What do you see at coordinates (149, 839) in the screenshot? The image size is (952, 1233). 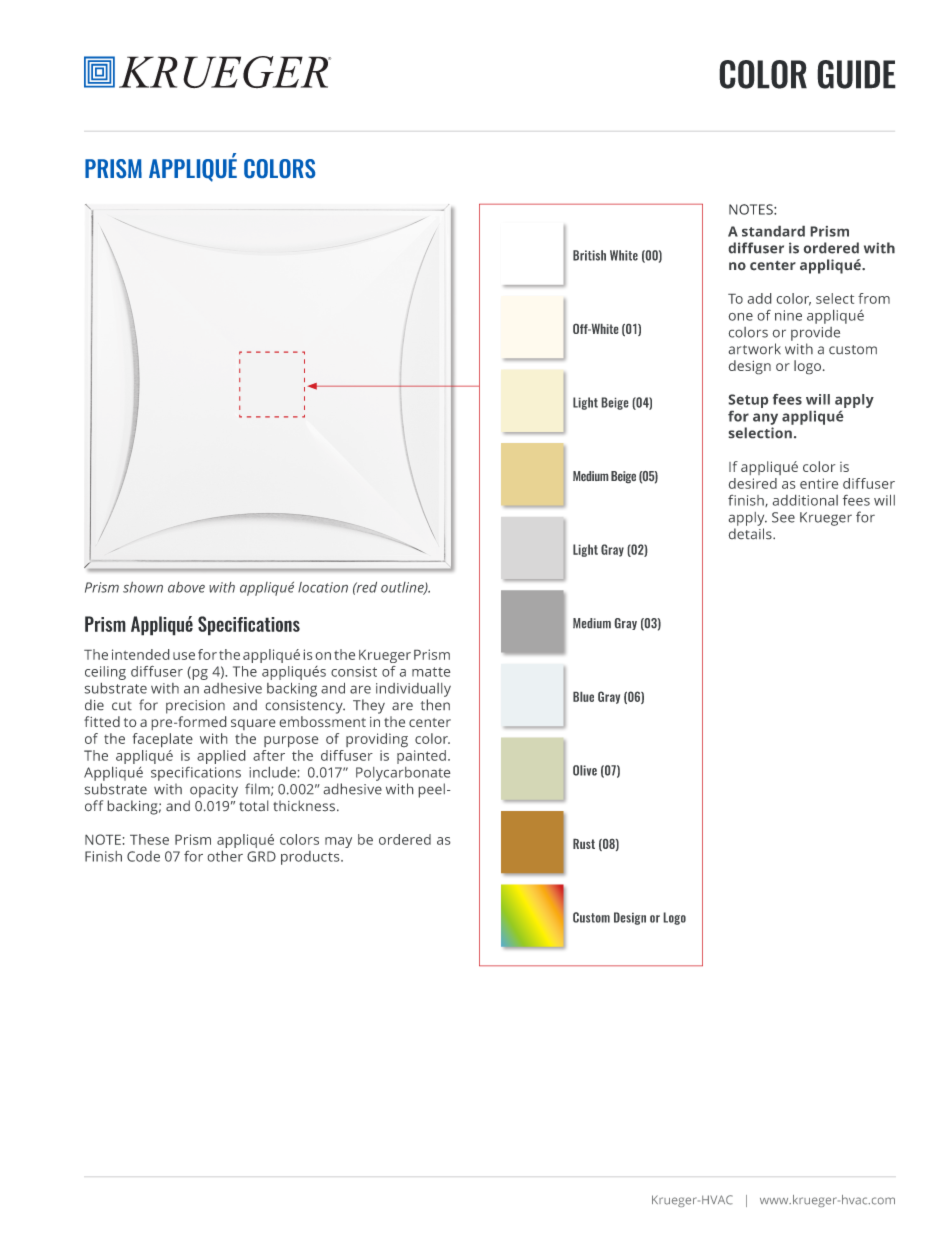 I see `These` at bounding box center [149, 839].
